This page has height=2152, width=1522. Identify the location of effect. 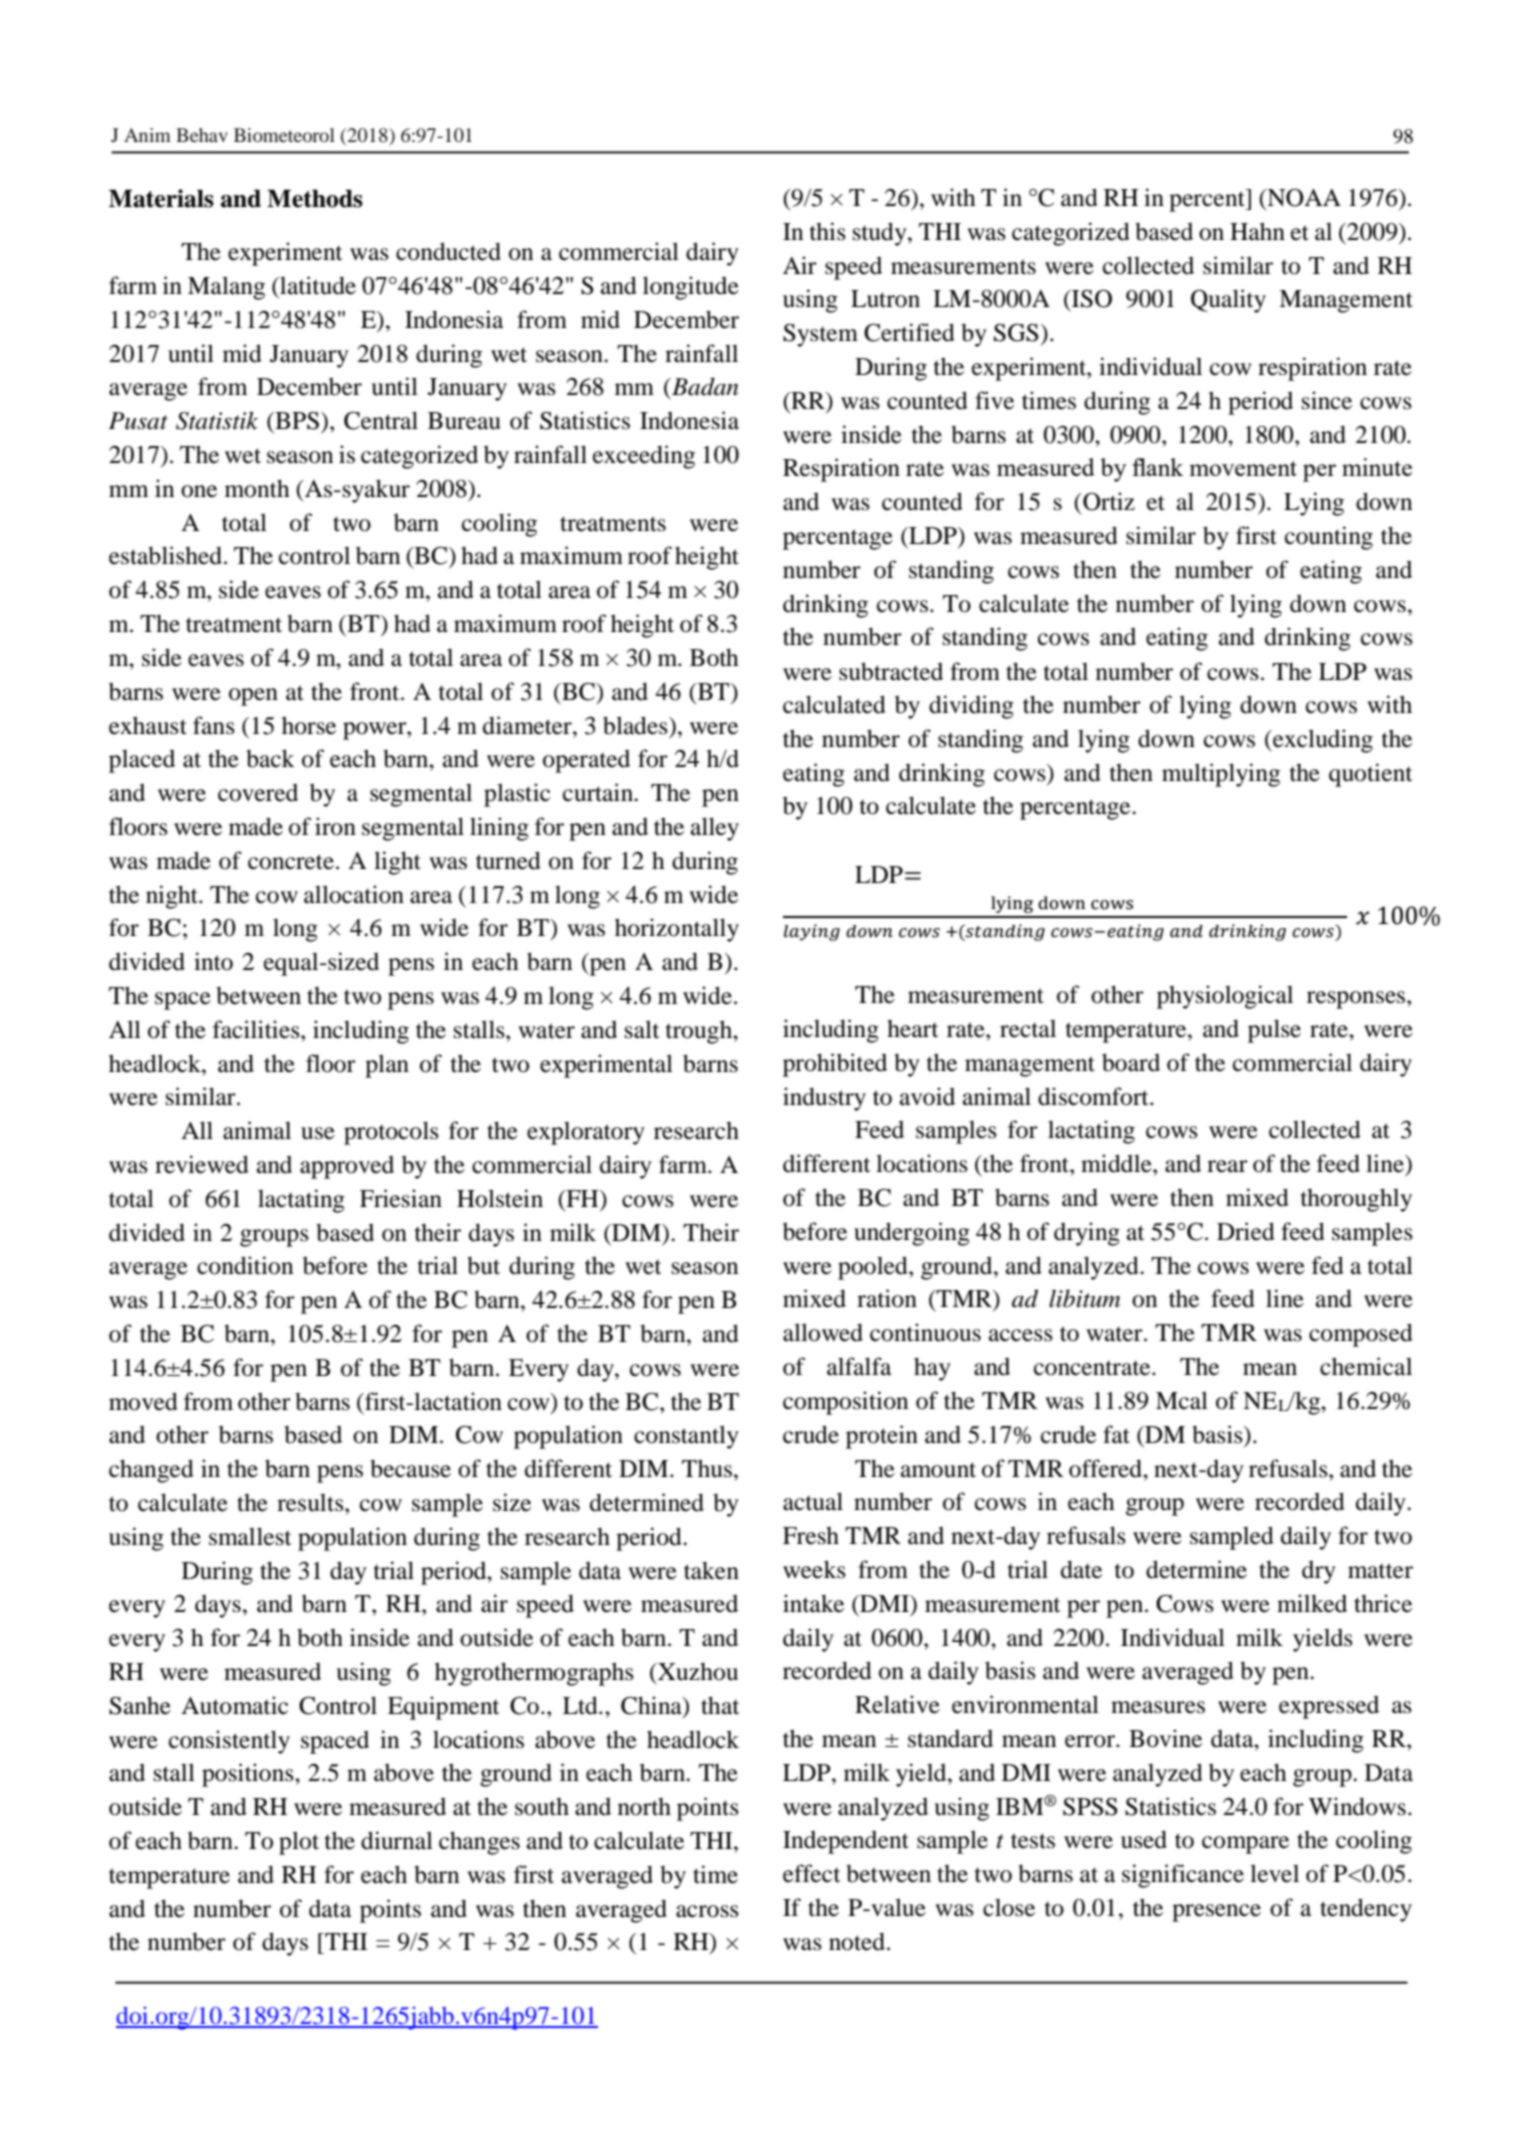
(812, 1873).
